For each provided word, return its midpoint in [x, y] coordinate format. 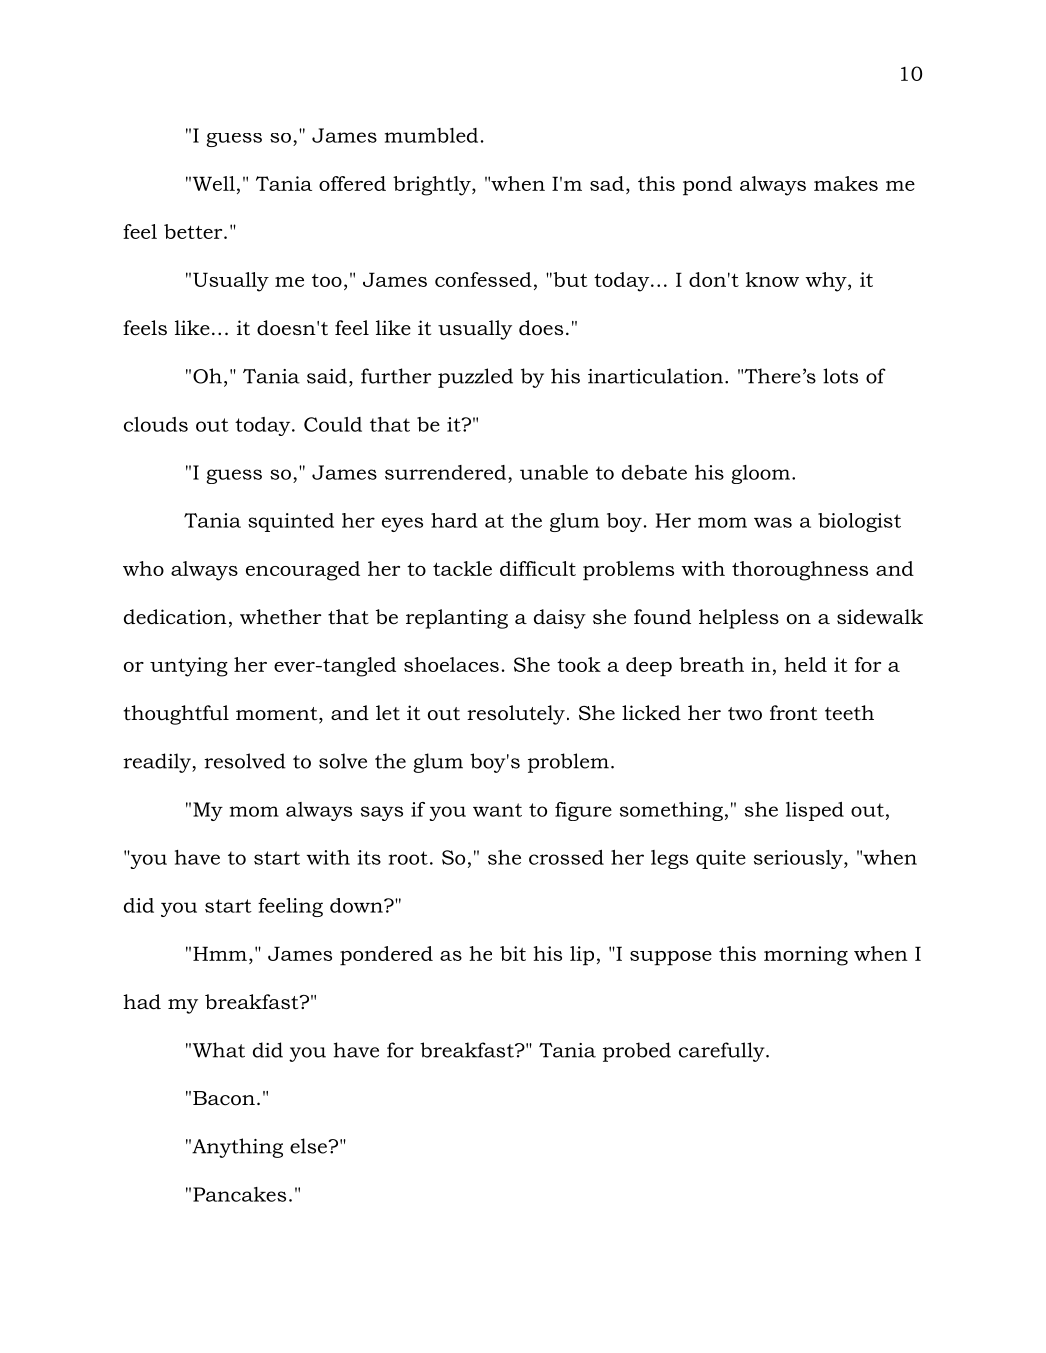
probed [637, 1052]
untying [189, 667]
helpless [739, 619]
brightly [433, 186]
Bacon [224, 1098]
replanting [457, 619]
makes [846, 183]
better [194, 231]
